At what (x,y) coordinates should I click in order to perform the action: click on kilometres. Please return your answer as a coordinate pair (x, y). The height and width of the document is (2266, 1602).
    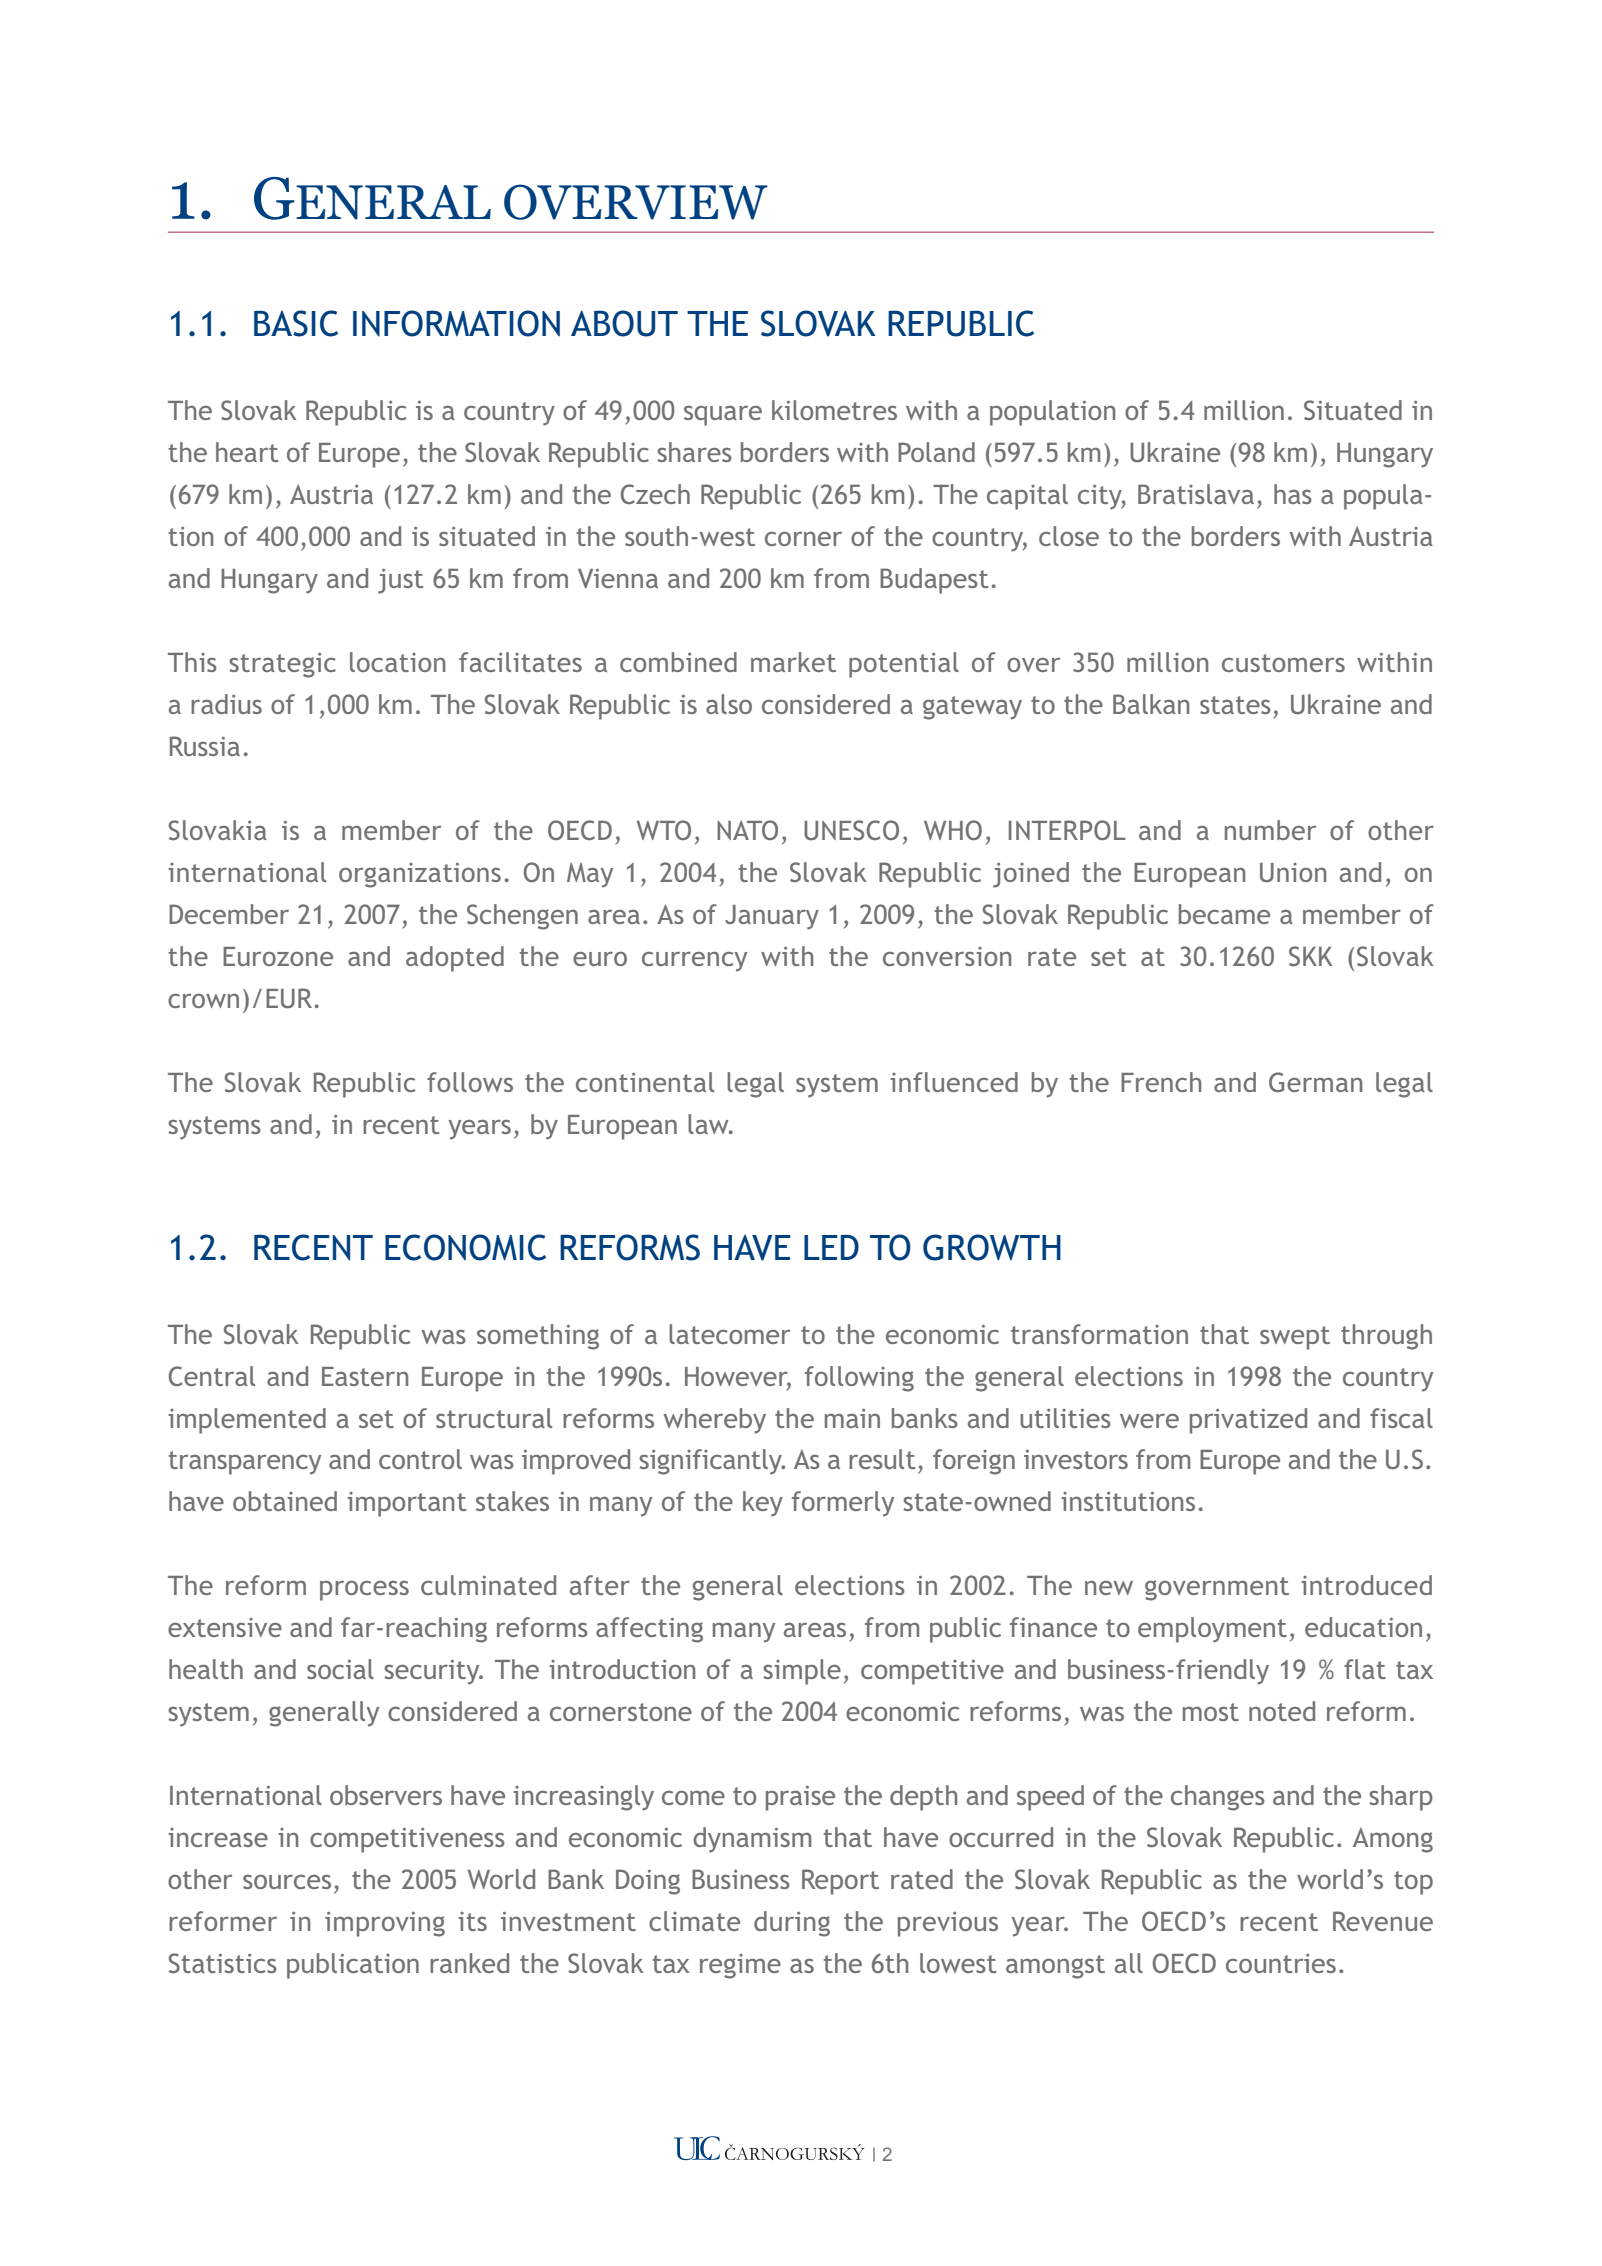
    Looking at the image, I should click on (834, 410).
